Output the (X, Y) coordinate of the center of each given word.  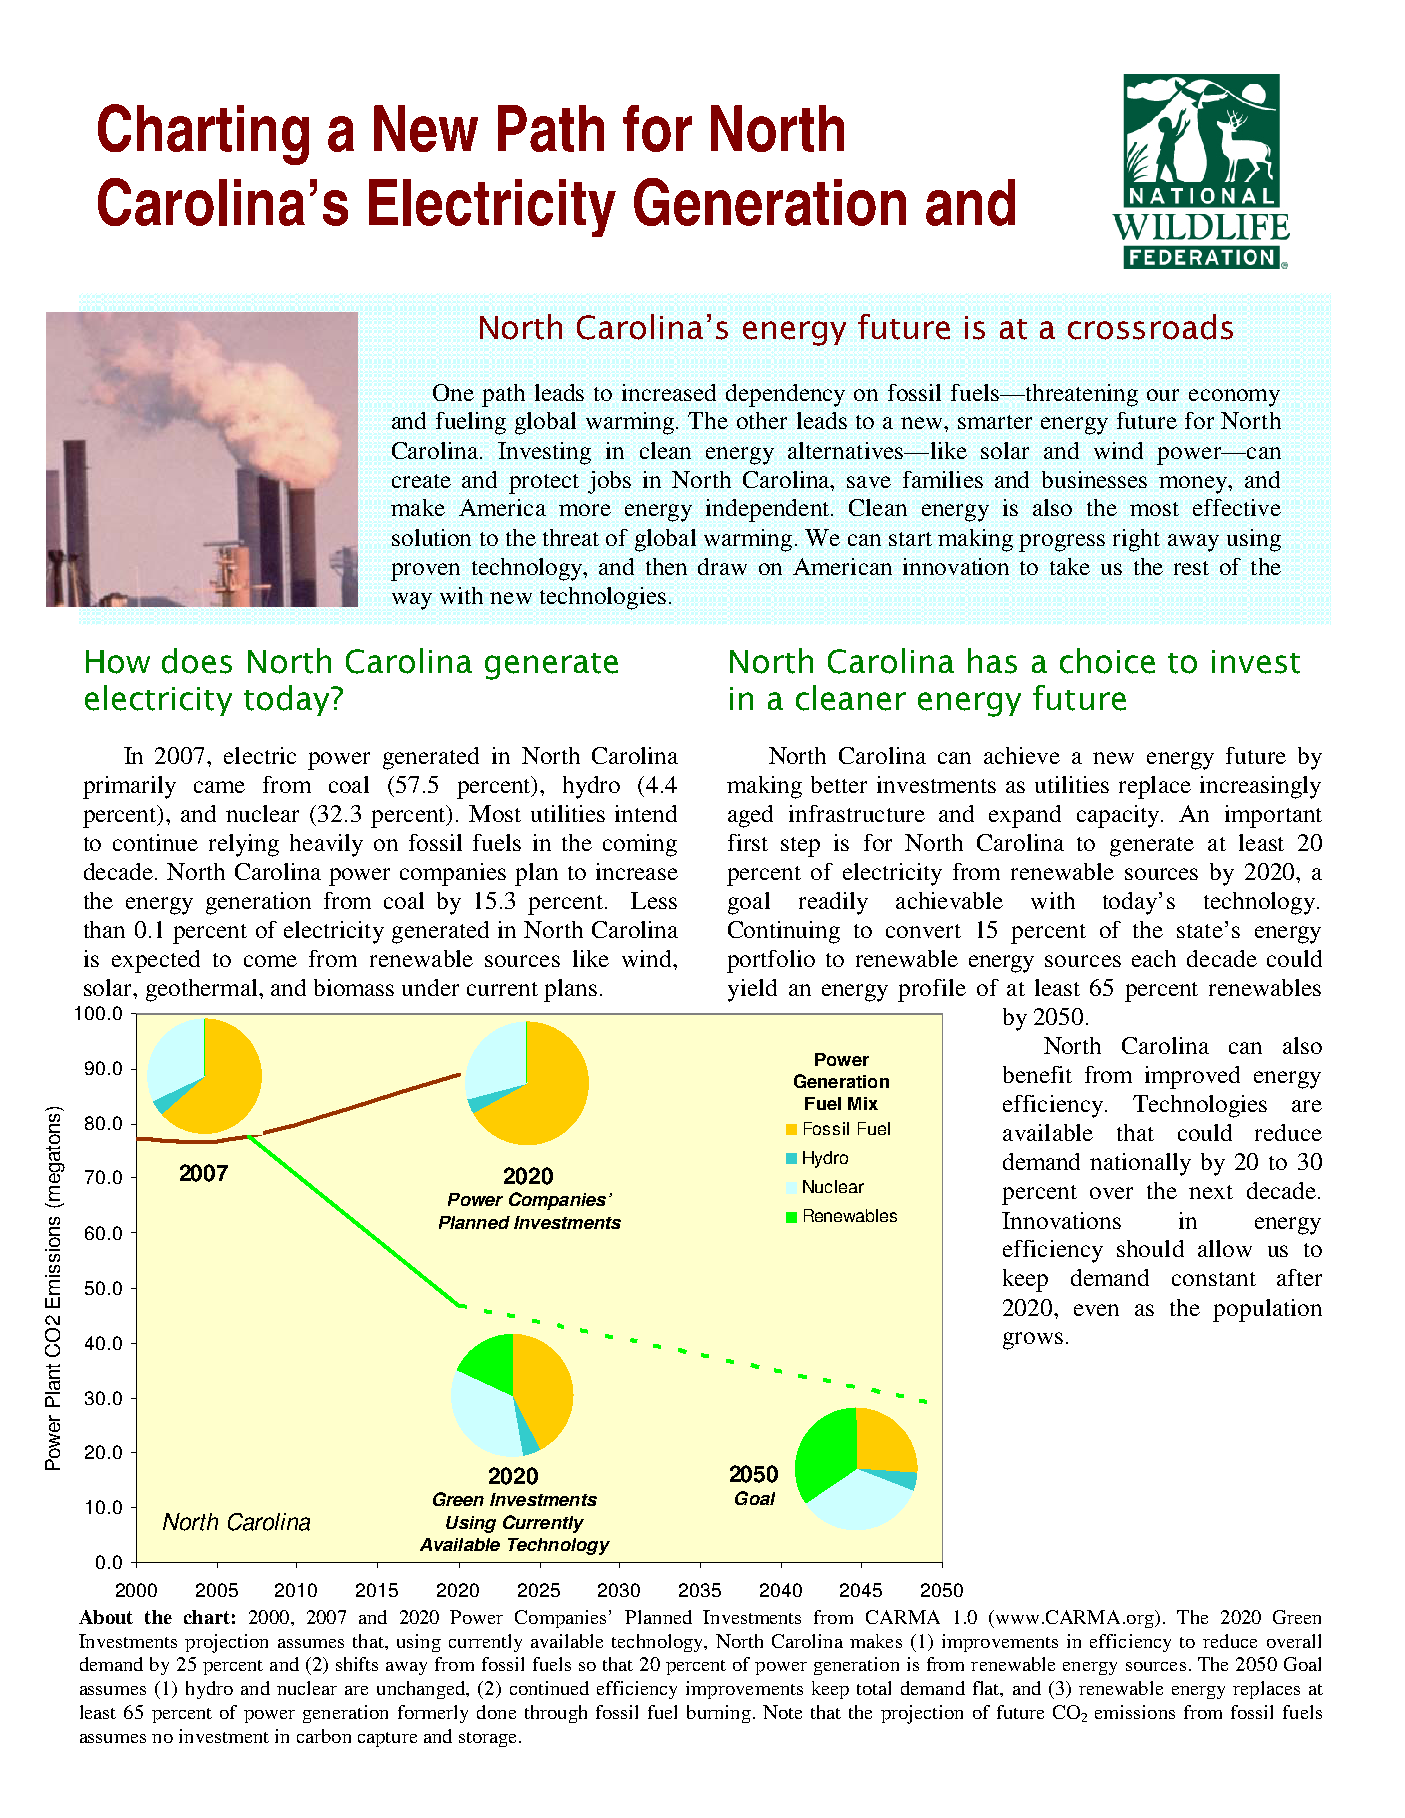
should (1150, 1248)
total (874, 1688)
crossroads (1150, 327)
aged (750, 816)
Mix (863, 1103)
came (219, 787)
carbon (324, 1736)
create (421, 481)
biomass (354, 987)
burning (719, 1714)
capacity (1119, 816)
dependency (785, 395)
